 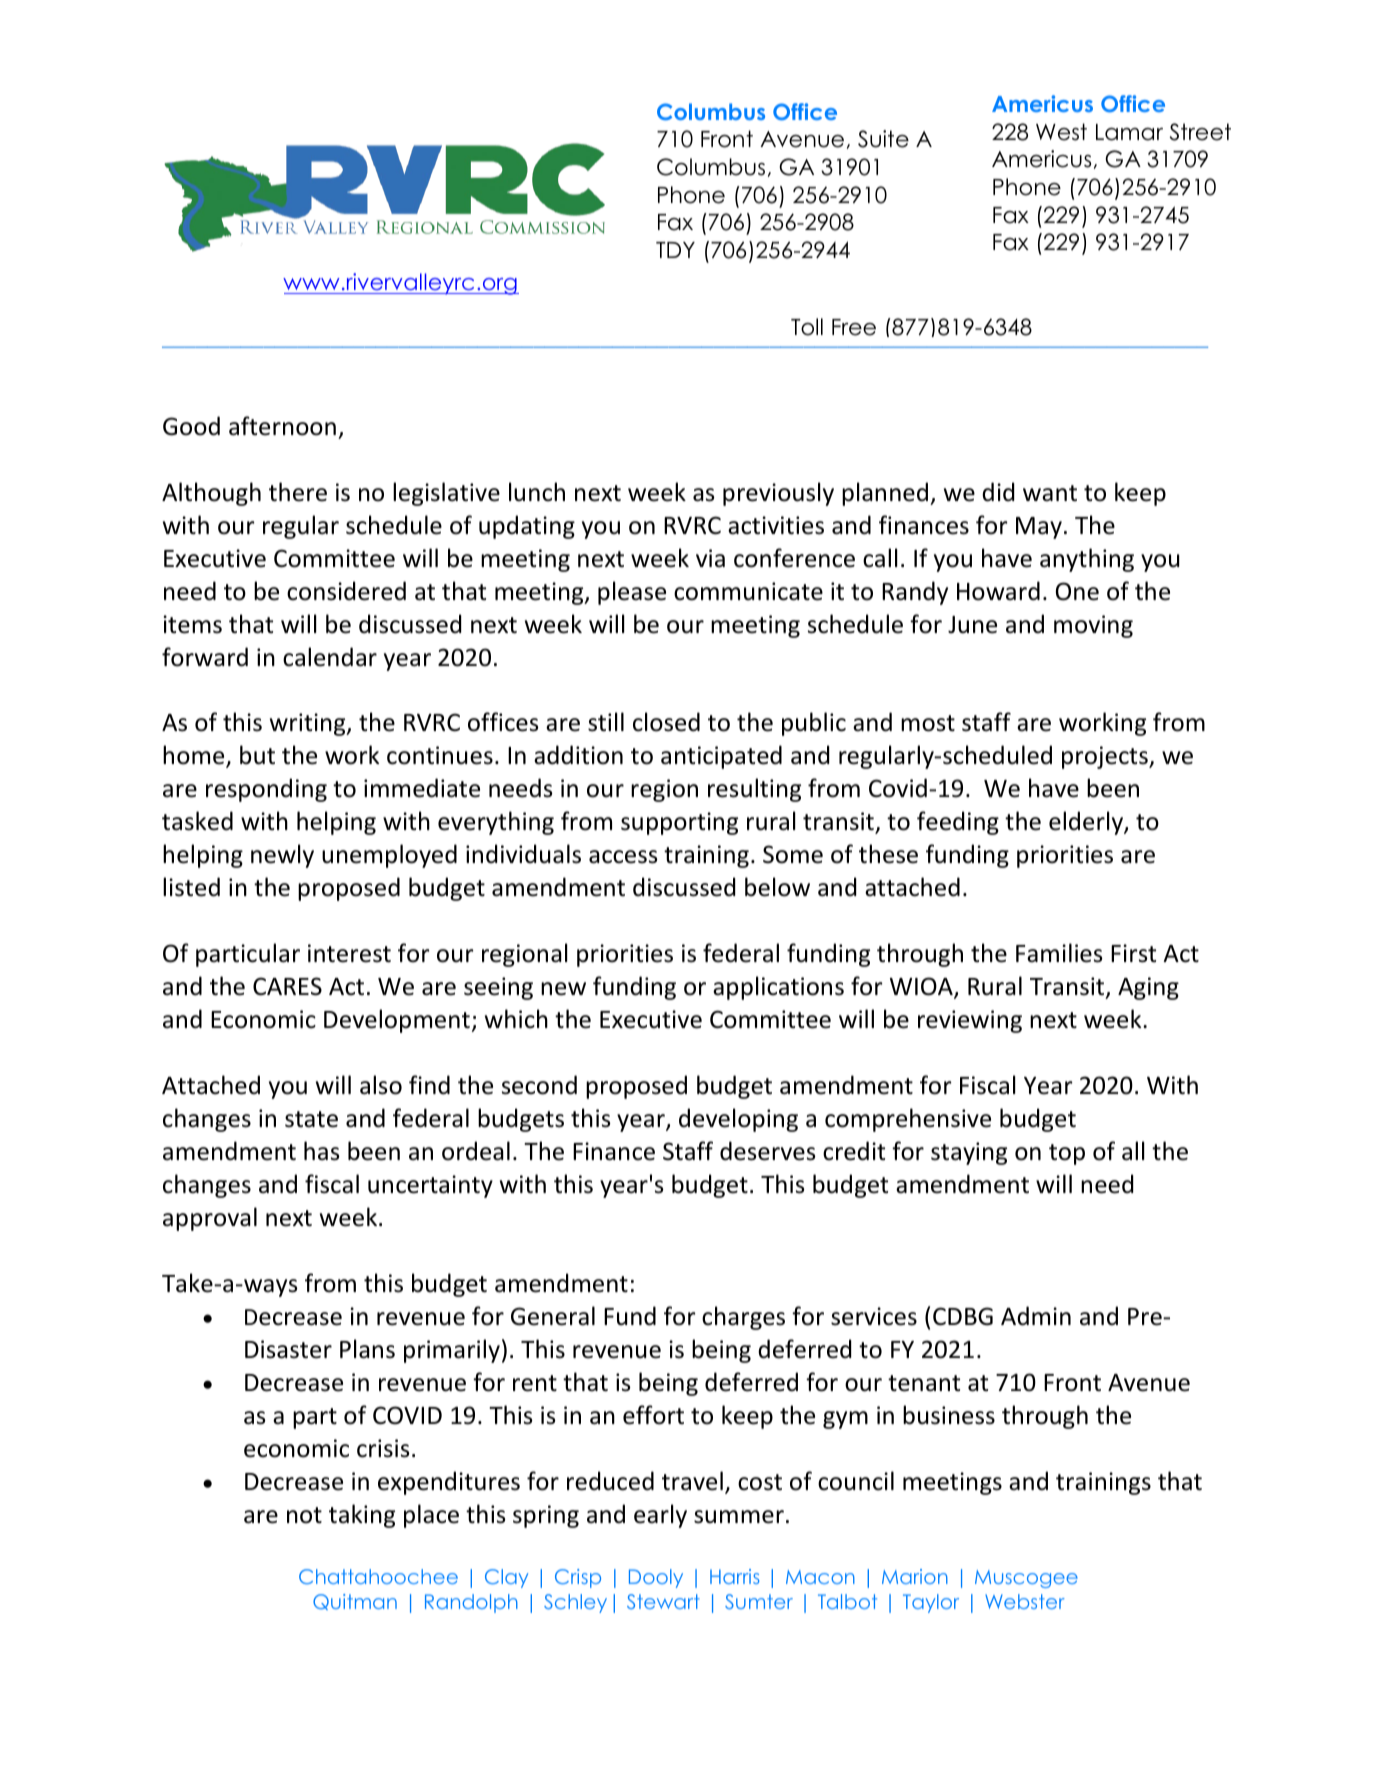 What do you see at coordinates (883, 139) in the document?
I see `Suite` at bounding box center [883, 139].
